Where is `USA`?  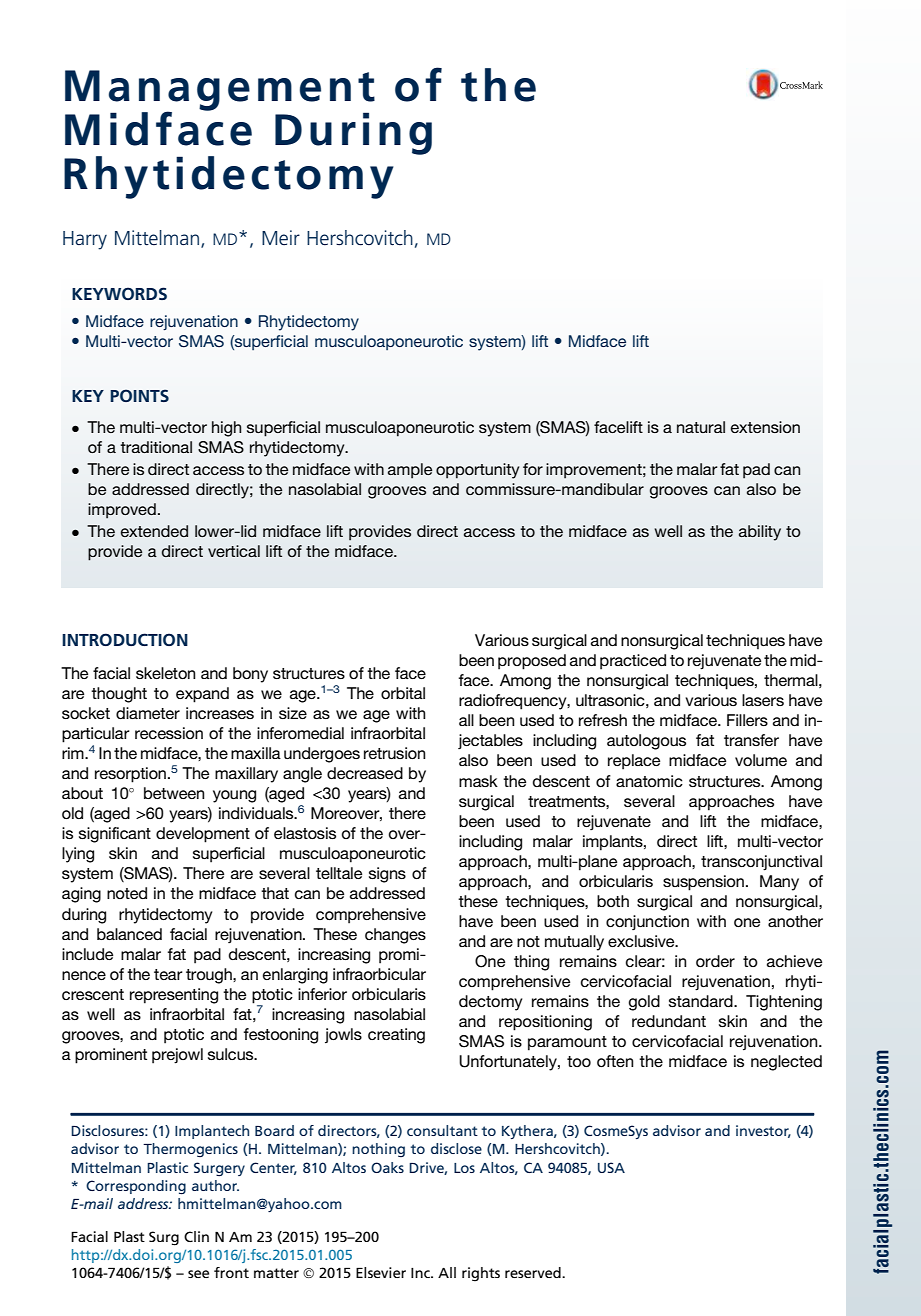 USA is located at coordinates (611, 1167).
